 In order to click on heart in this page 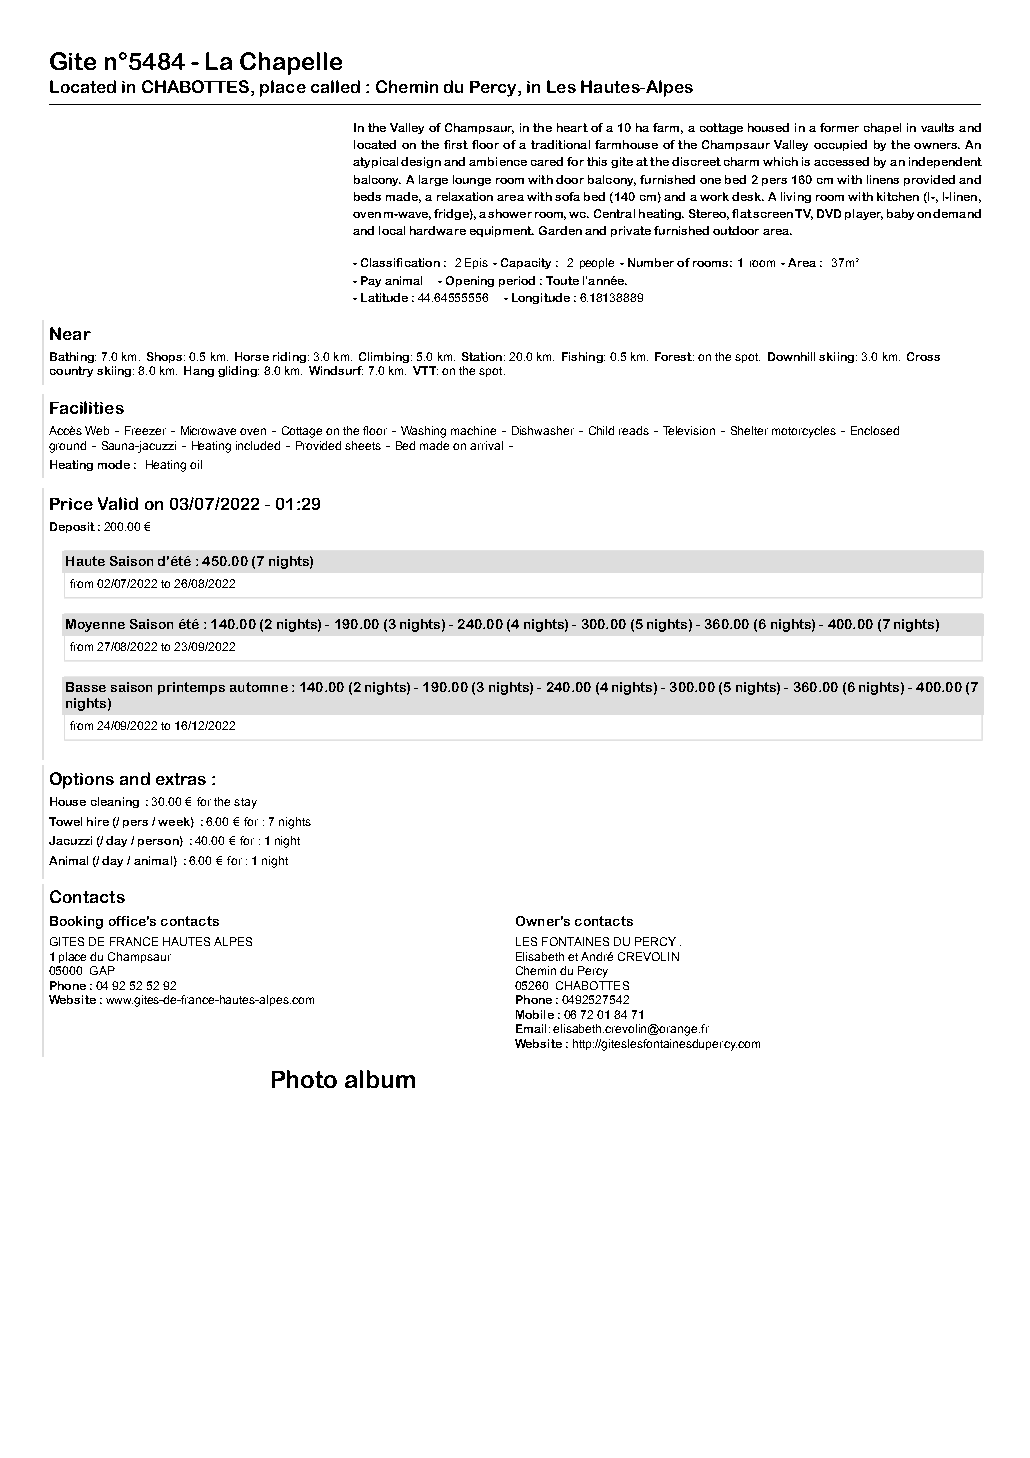, I will do `click(572, 127)`.
